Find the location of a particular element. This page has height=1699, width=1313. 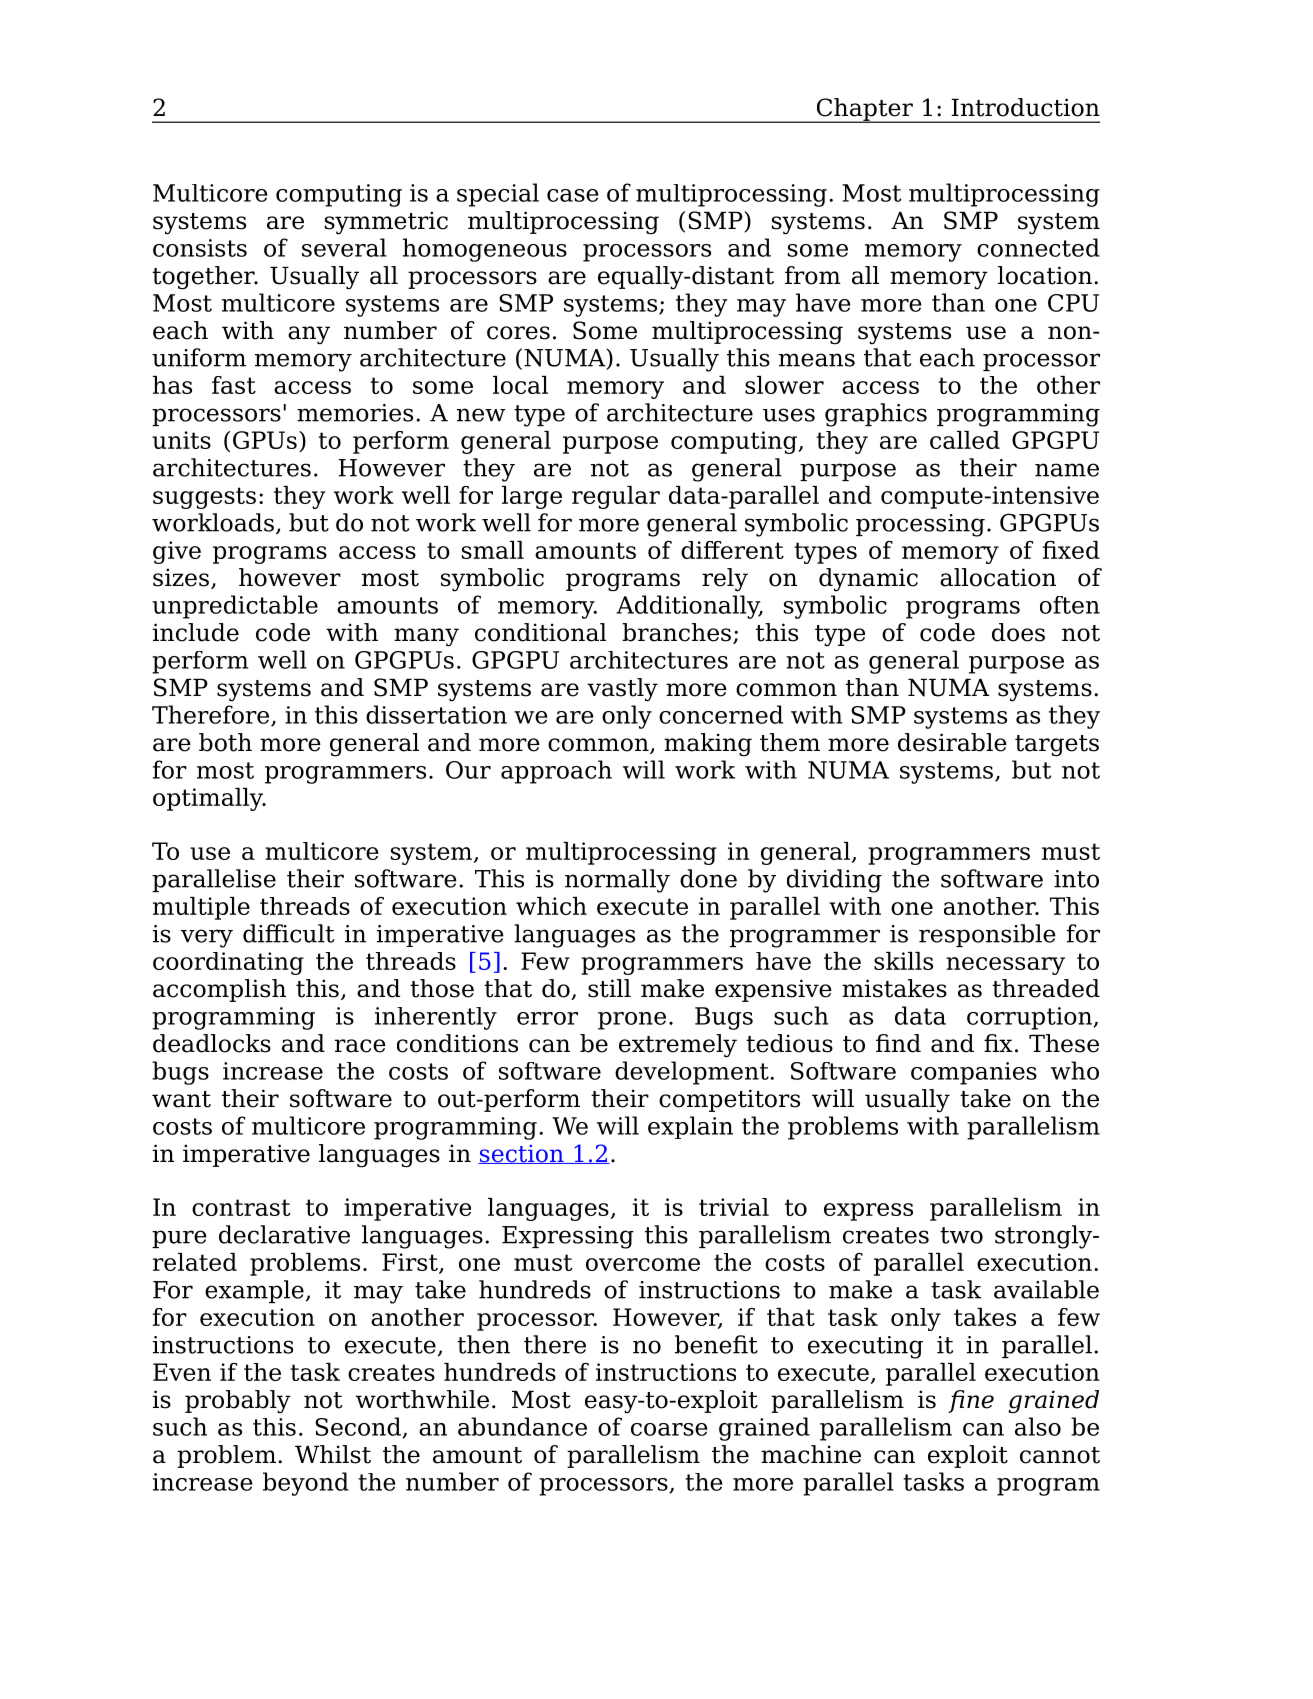

symmetric is located at coordinates (386, 223).
